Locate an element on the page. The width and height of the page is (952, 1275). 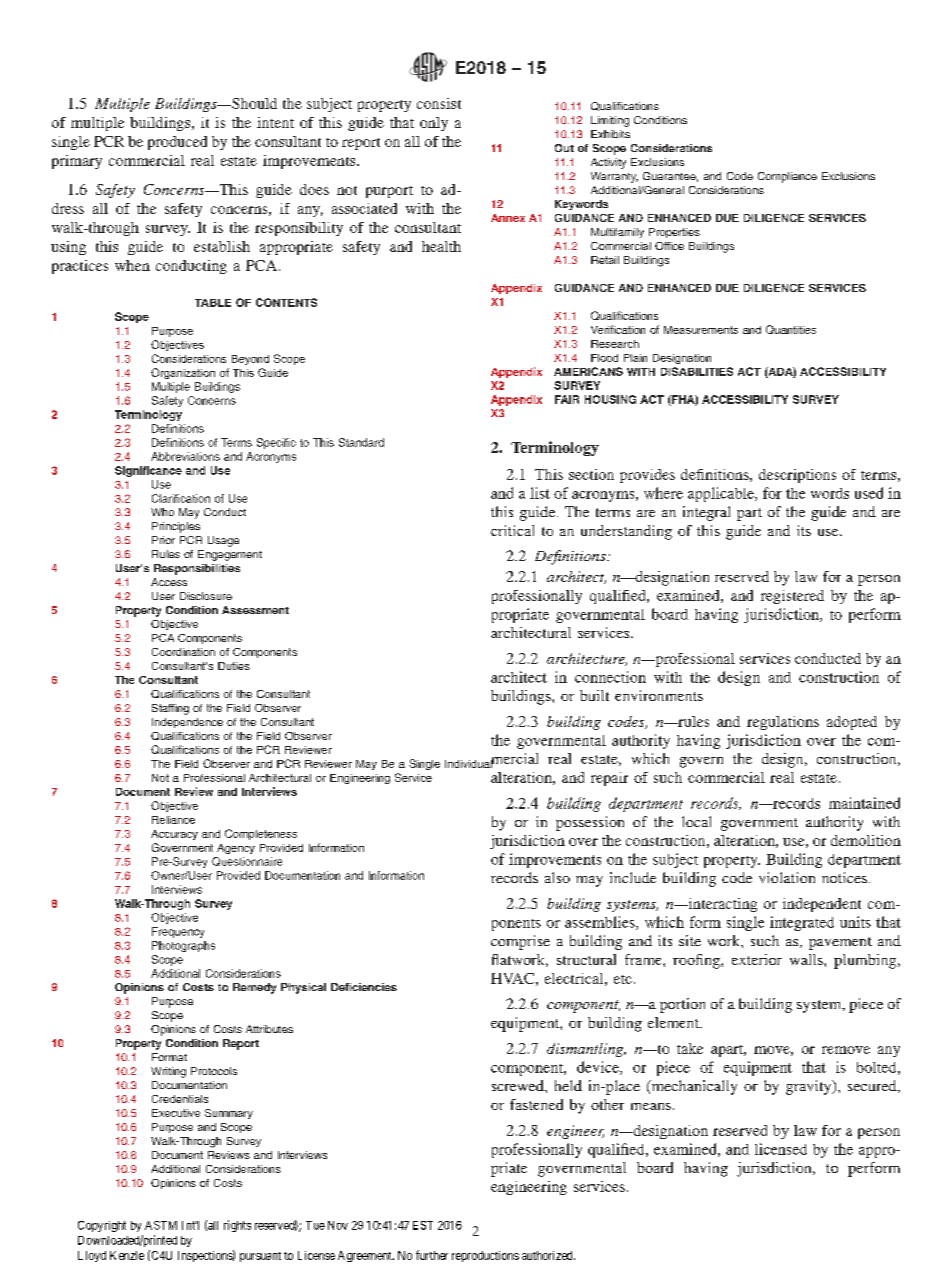
comprise is located at coordinates (520, 942).
